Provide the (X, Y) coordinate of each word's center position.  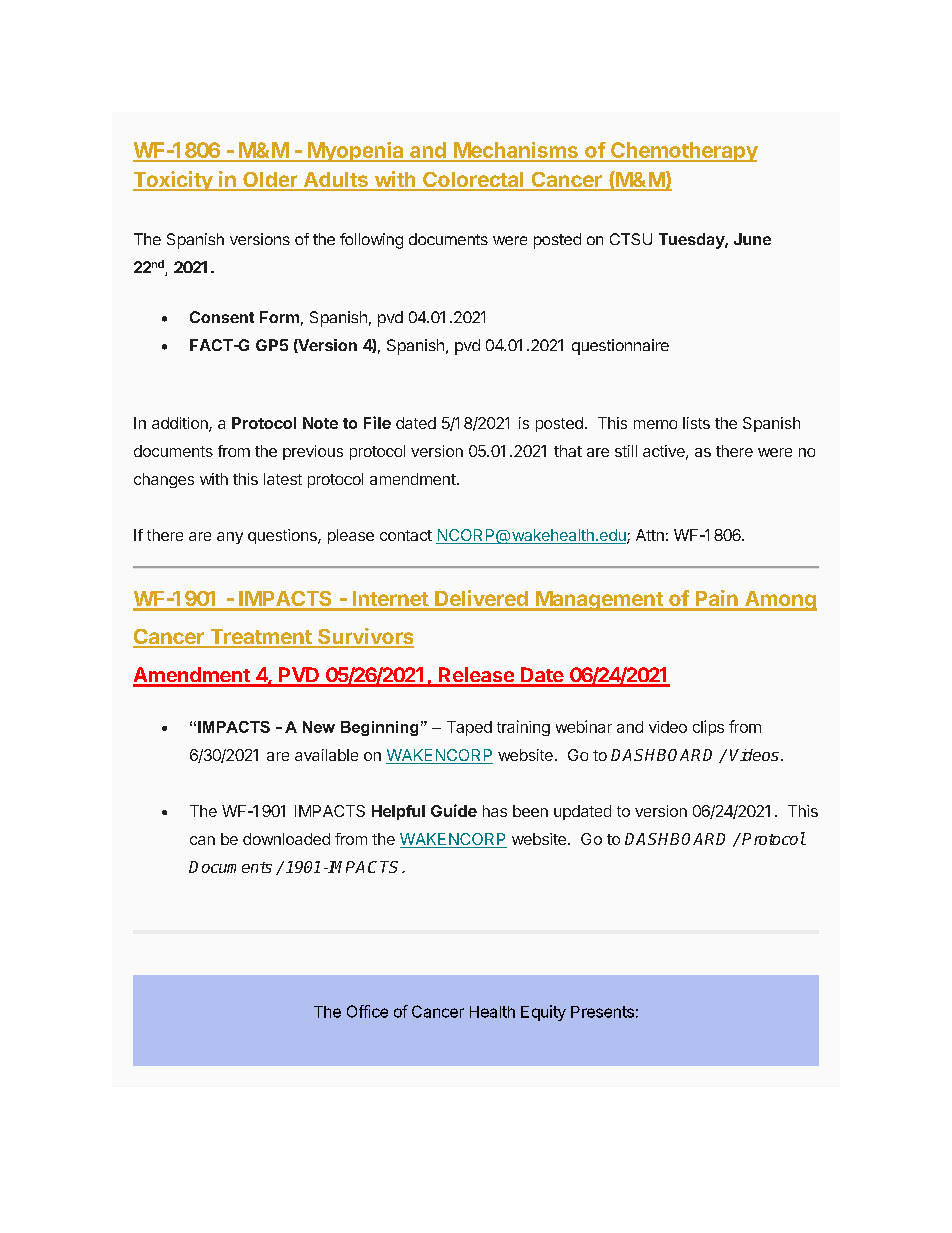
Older (270, 181)
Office (367, 1011)
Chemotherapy (683, 152)
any (230, 538)
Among (779, 601)
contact (406, 535)
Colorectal (473, 181)
